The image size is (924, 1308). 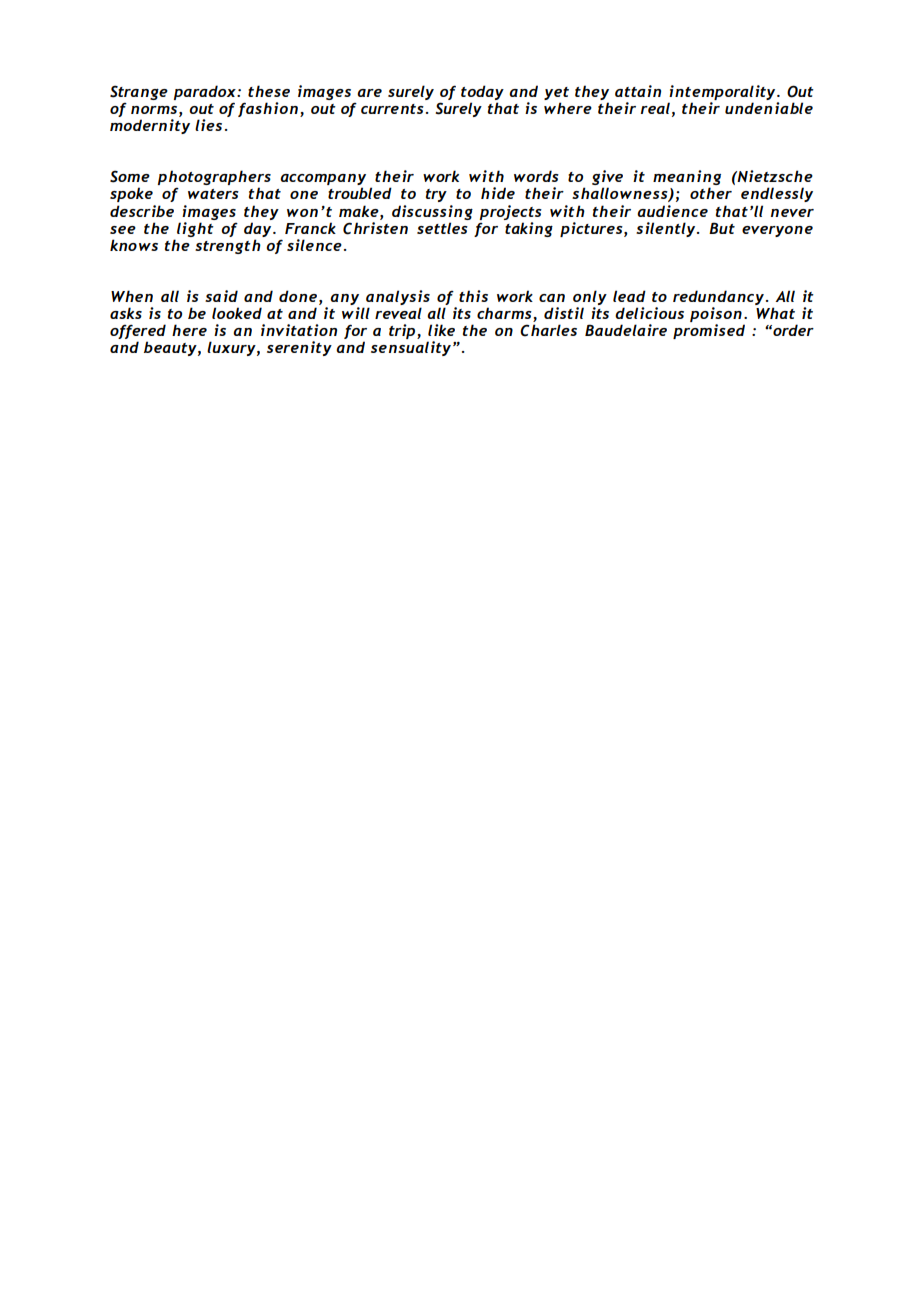 What do you see at coordinates (442, 228) in the image?
I see `settles` at bounding box center [442, 228].
